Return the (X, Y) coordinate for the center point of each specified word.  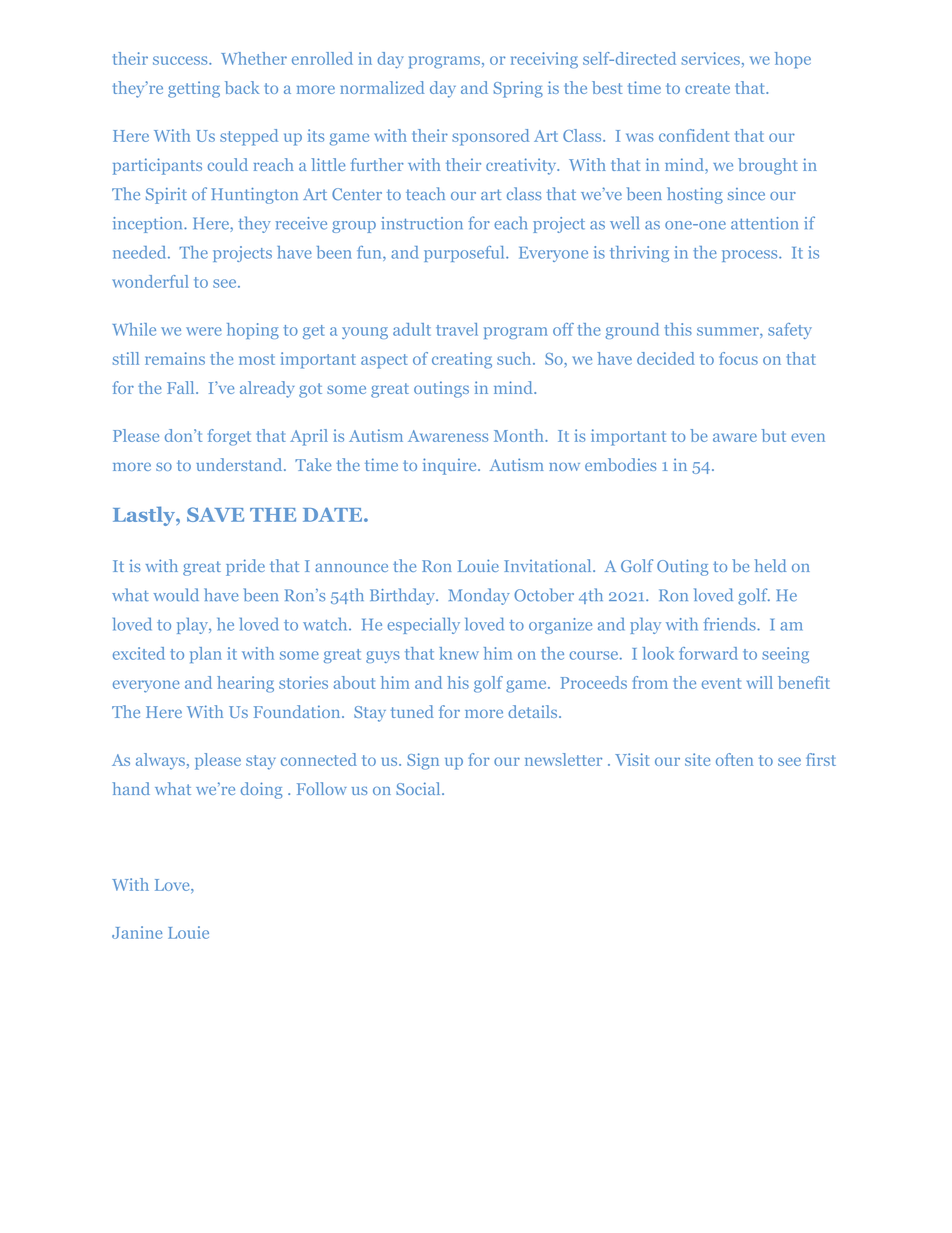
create (707, 88)
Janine (137, 932)
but (774, 435)
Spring (518, 89)
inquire (451, 466)
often (734, 759)
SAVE (215, 514)
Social (419, 788)
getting (194, 89)
